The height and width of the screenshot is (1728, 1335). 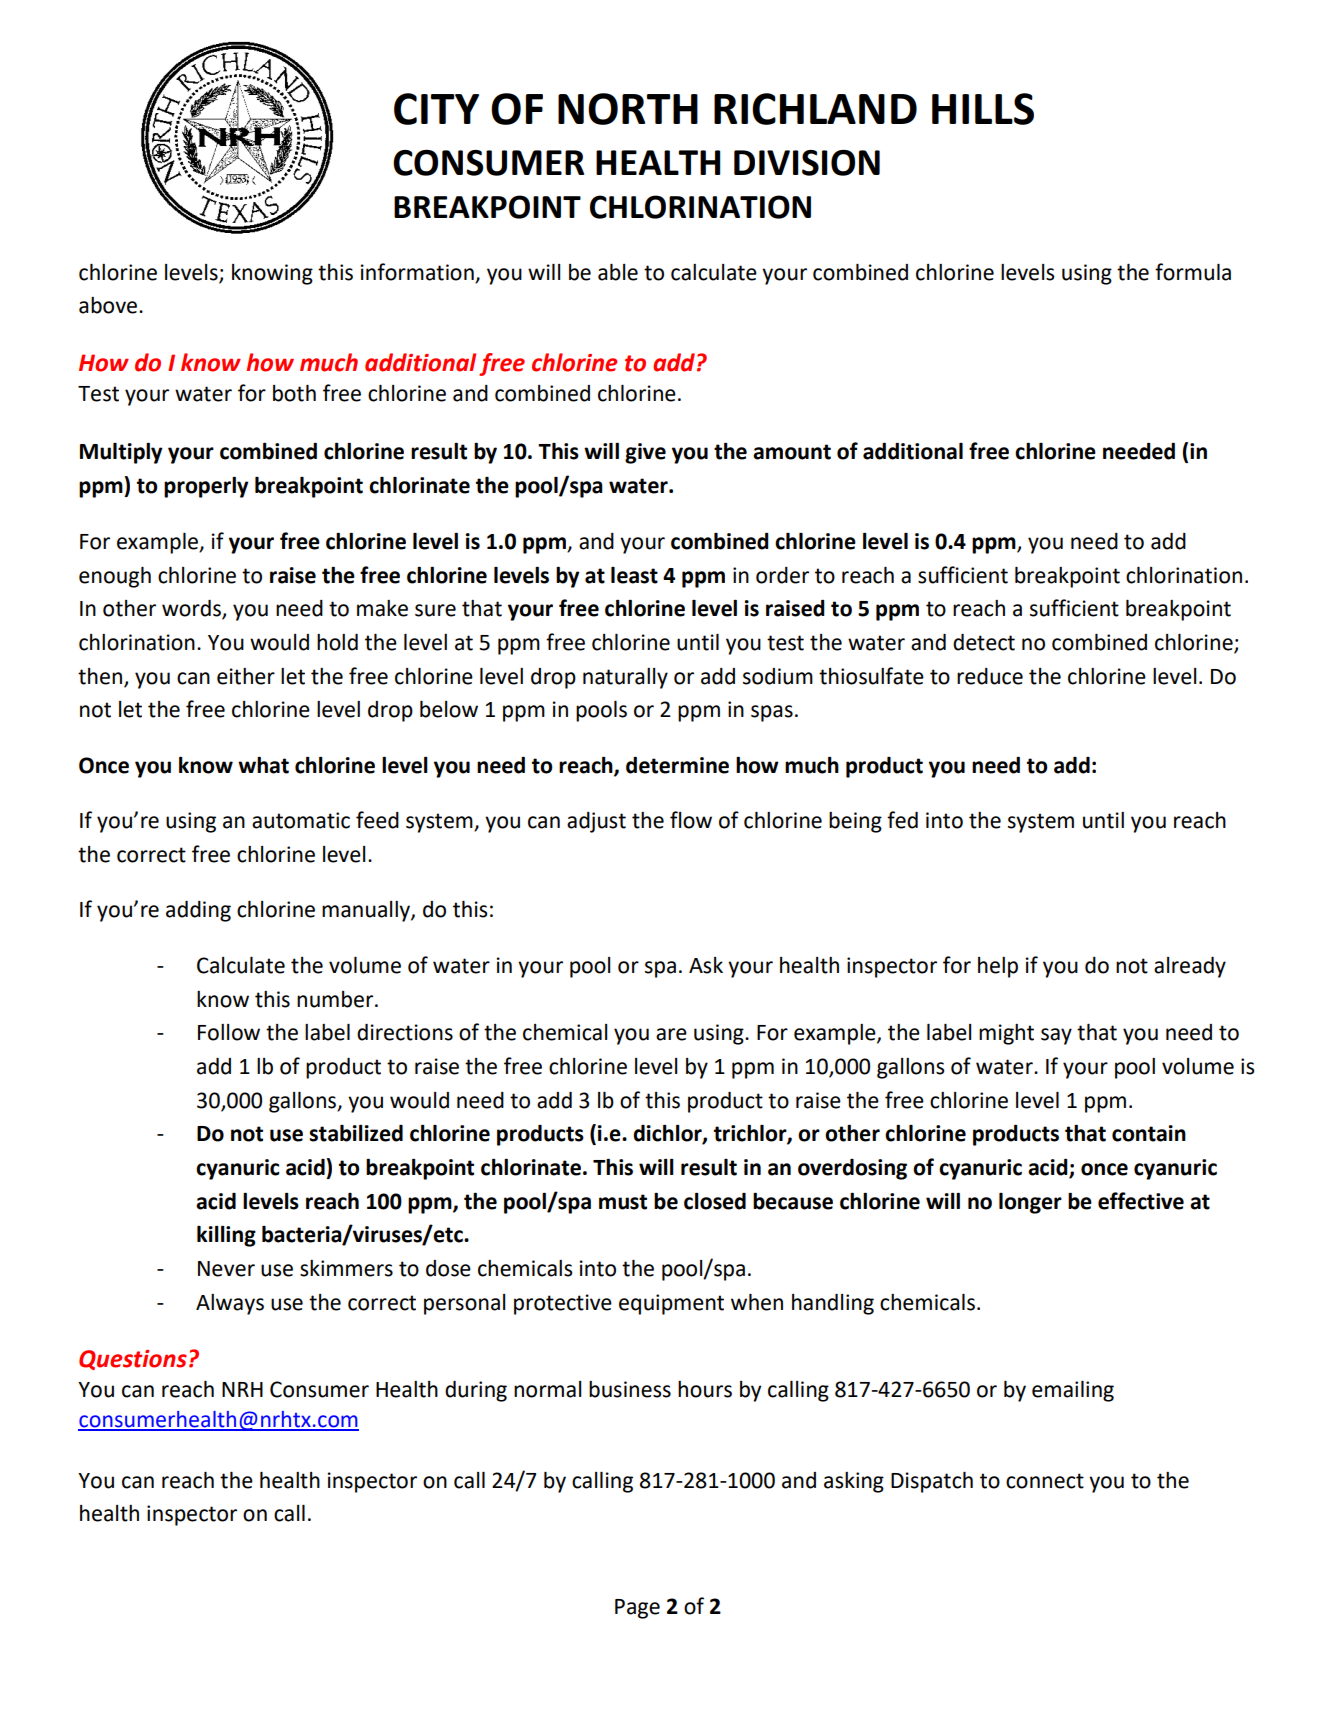 What do you see at coordinates (983, 109) in the screenshot?
I see `HILLS` at bounding box center [983, 109].
